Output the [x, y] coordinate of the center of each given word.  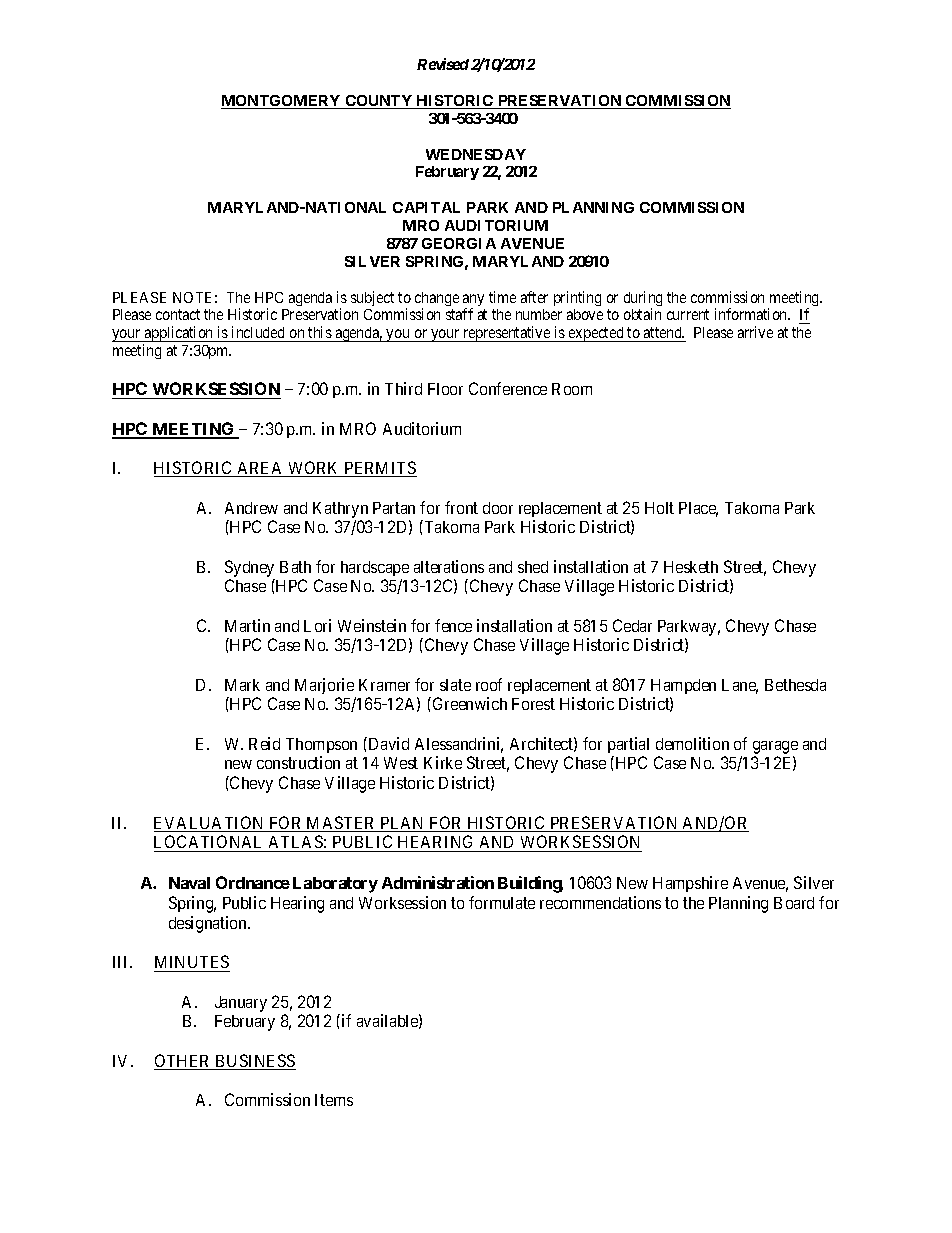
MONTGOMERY [282, 102]
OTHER [183, 1062]
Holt [659, 508]
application [179, 335]
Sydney [249, 568]
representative [507, 334]
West [401, 763]
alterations [449, 566]
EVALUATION [210, 824]
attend [664, 332]
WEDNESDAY [476, 154]
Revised [443, 64]
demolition [692, 743]
